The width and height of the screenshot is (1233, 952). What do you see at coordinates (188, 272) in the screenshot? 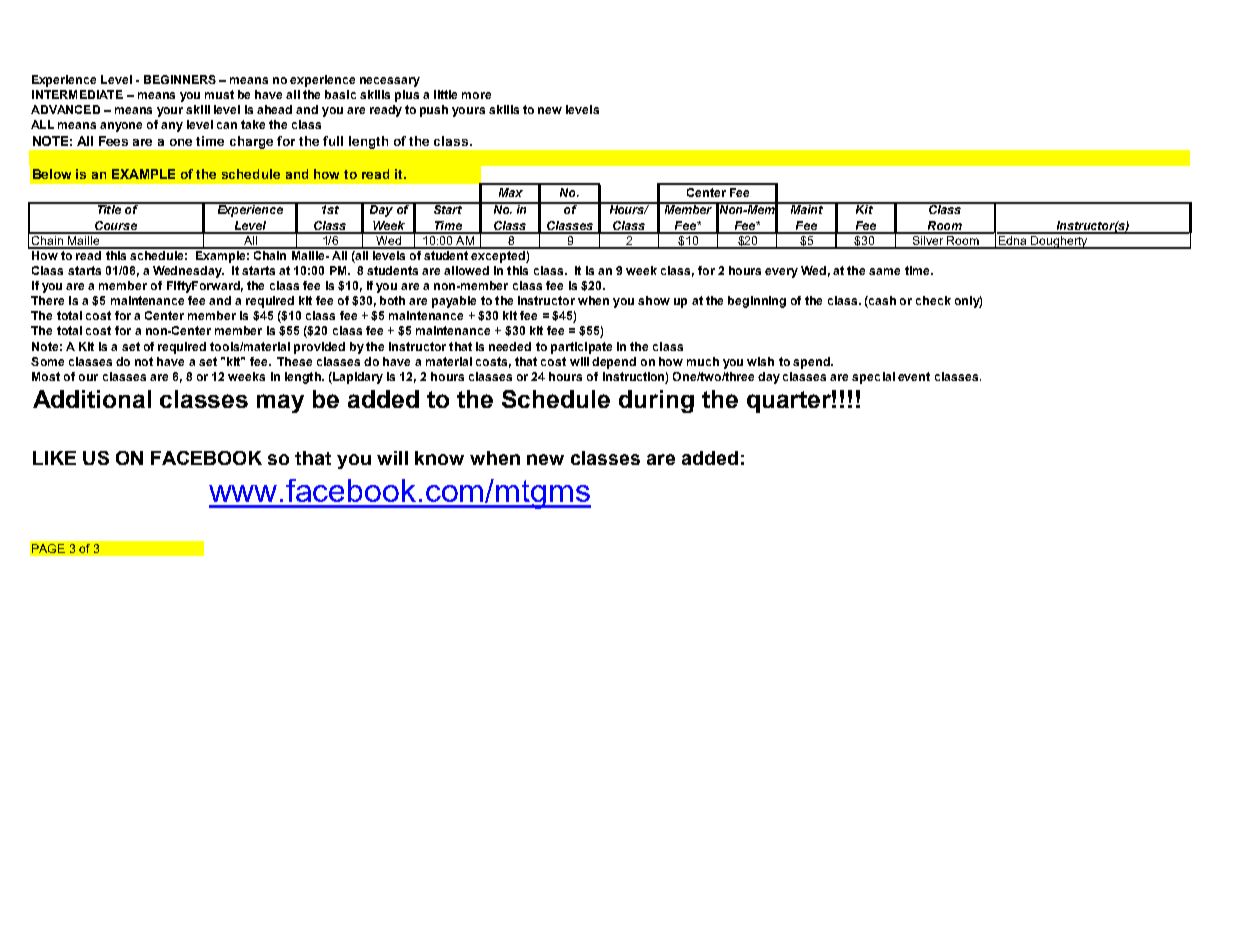
I see `Wednesday` at bounding box center [188, 272].
